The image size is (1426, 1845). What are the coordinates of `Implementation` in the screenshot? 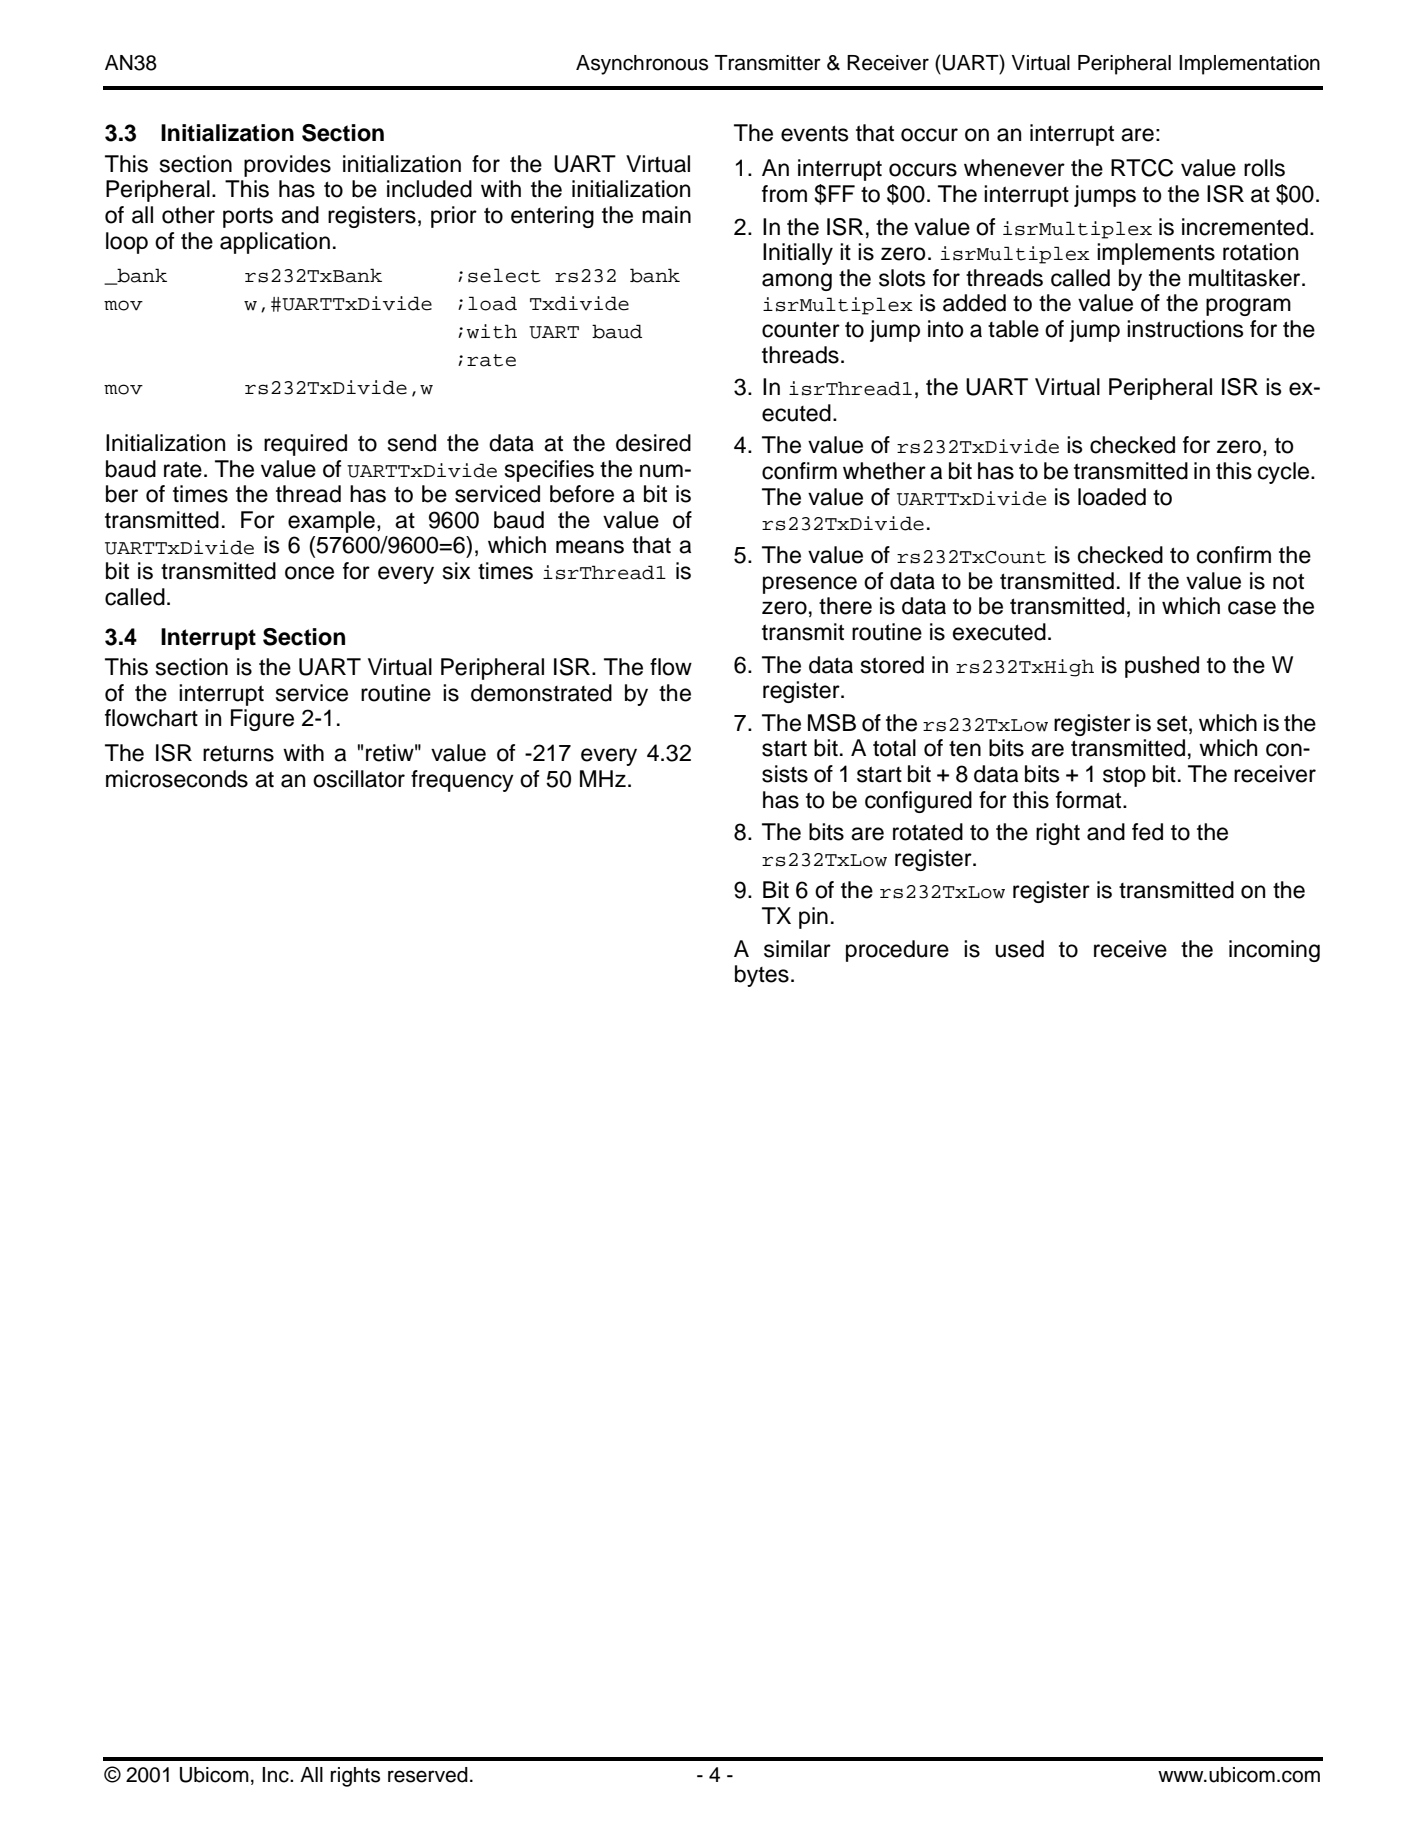 It's located at (1249, 65).
